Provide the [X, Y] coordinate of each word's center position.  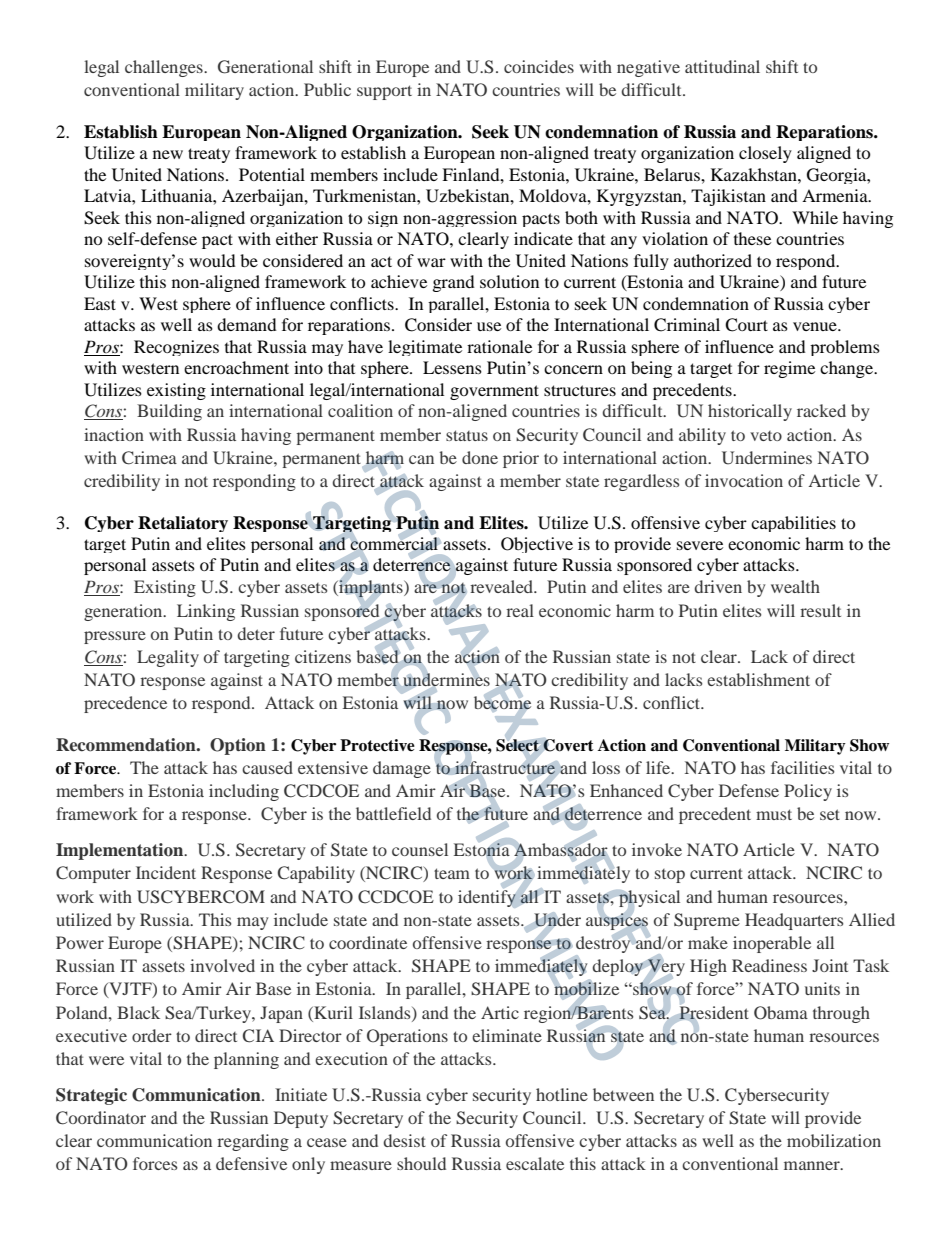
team [452, 873]
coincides [539, 66]
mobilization [834, 1140]
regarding [253, 1142]
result [820, 610]
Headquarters [794, 921]
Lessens [452, 367]
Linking [206, 612]
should [421, 1163]
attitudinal [722, 66]
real [520, 610]
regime [789, 369]
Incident [166, 872]
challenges [165, 68]
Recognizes [176, 348]
